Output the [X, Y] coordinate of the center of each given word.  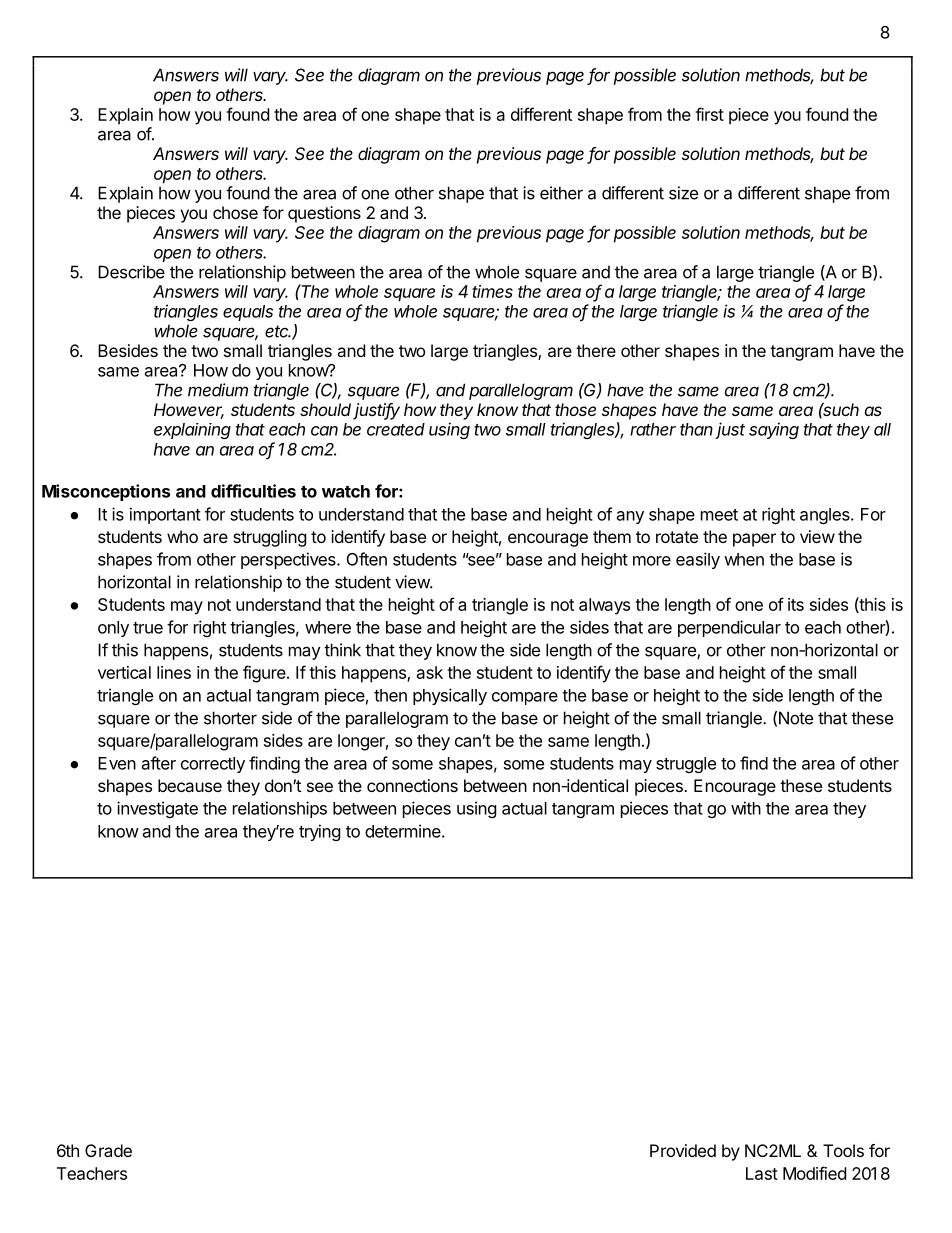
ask [430, 672]
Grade [108, 1150]
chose [235, 212]
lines [174, 672]
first [709, 114]
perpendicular [729, 628]
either [561, 193]
